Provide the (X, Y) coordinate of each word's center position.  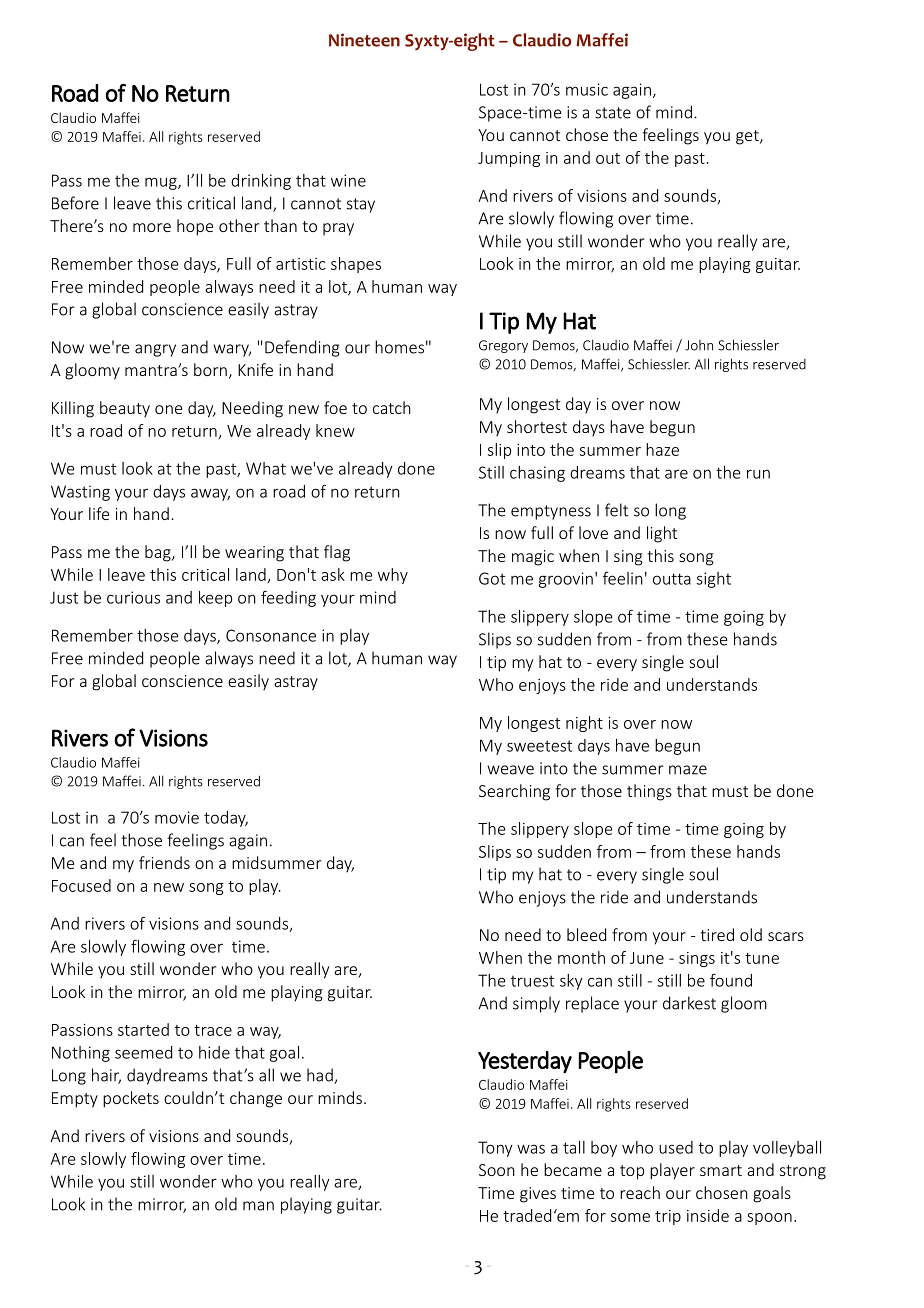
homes (399, 347)
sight (714, 580)
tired (717, 934)
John (699, 345)
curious (133, 597)
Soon (497, 1170)
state (613, 113)
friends (164, 862)
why (393, 576)
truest (532, 981)
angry (155, 350)
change (256, 1099)
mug (162, 183)
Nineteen (364, 40)
